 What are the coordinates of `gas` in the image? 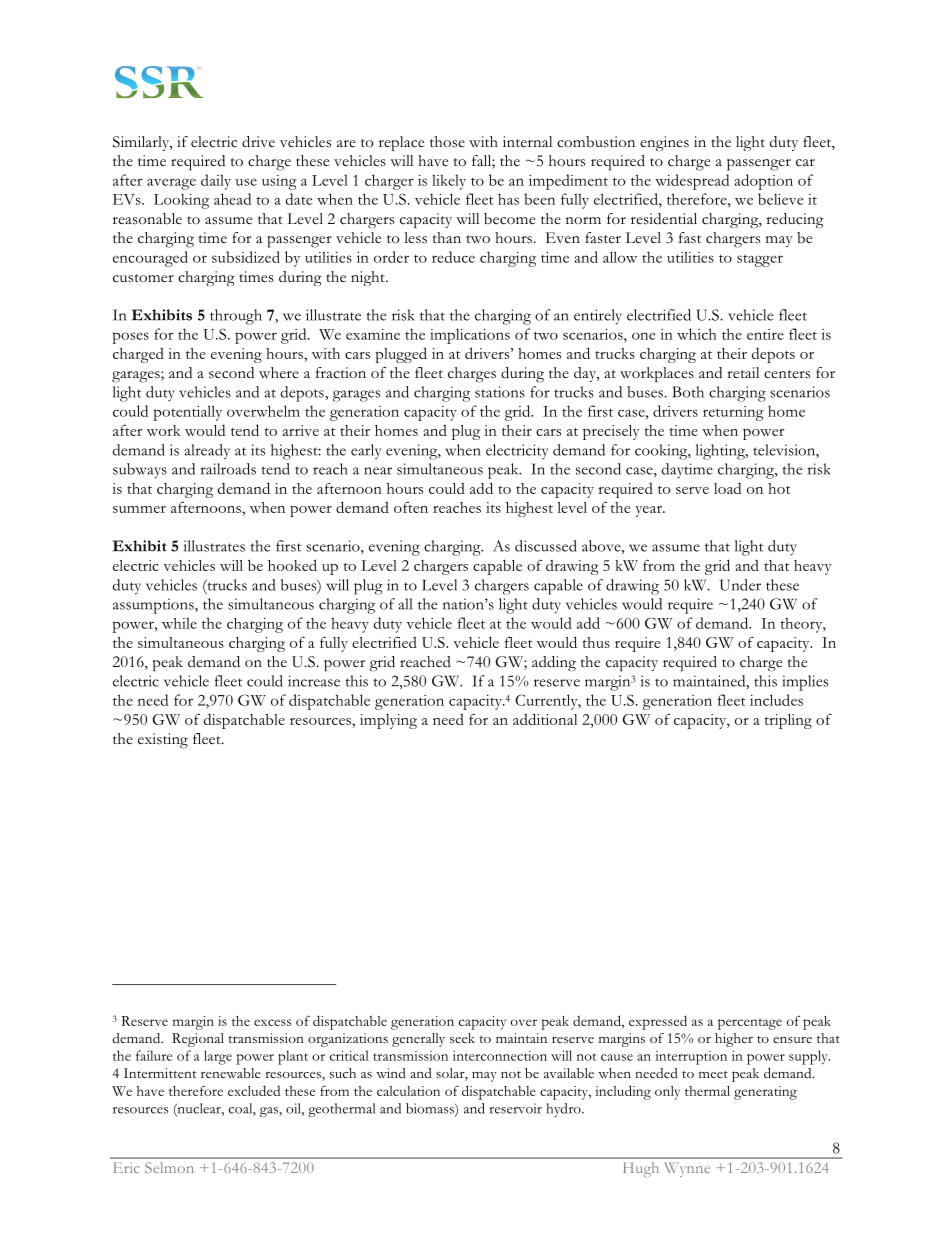 It's located at (270, 1112).
